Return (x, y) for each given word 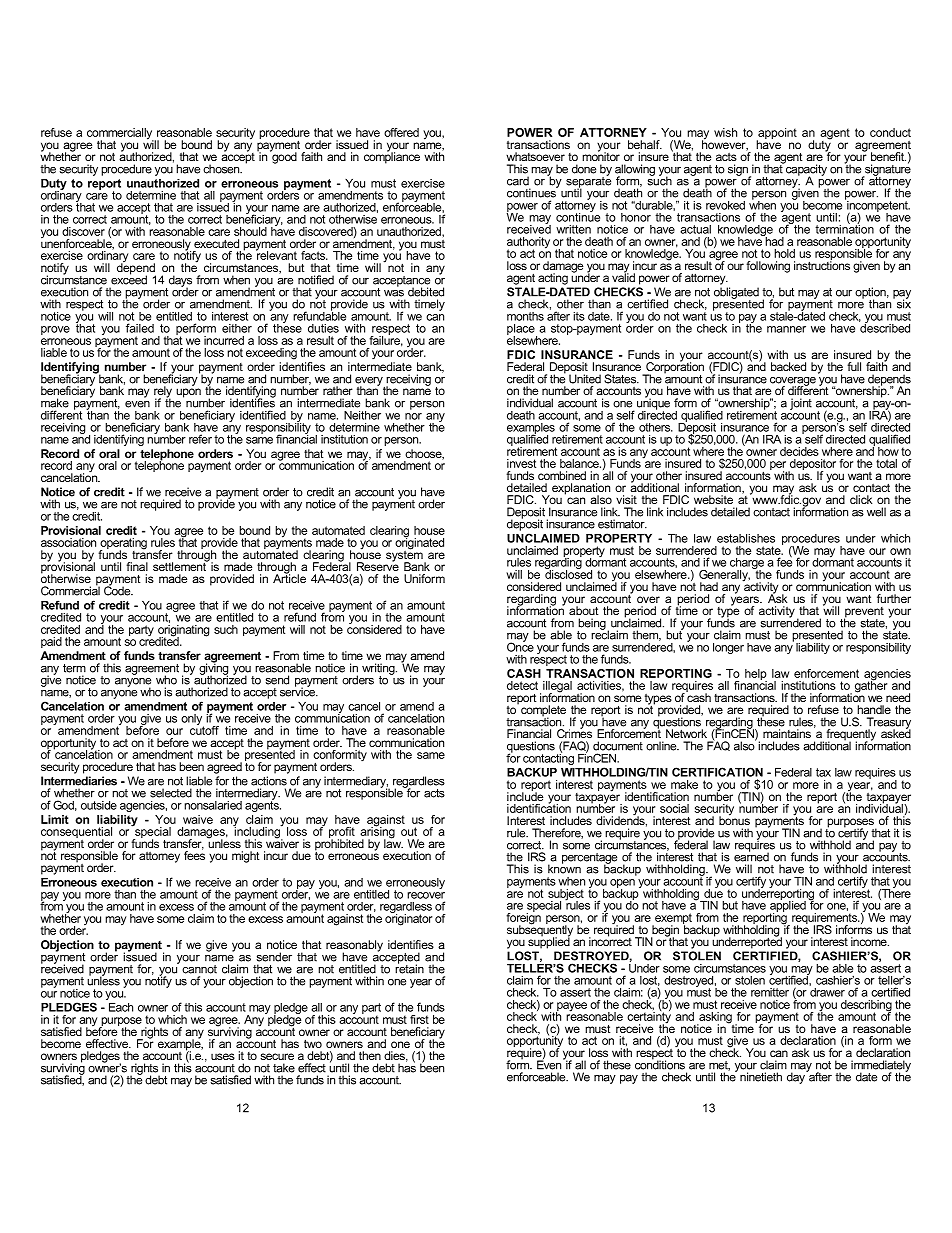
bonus (734, 819)
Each (121, 1007)
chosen (222, 169)
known (564, 868)
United (585, 379)
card (518, 181)
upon (188, 393)
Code (118, 590)
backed (788, 366)
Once (520, 646)
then (370, 1055)
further (894, 598)
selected (171, 793)
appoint (776, 135)
